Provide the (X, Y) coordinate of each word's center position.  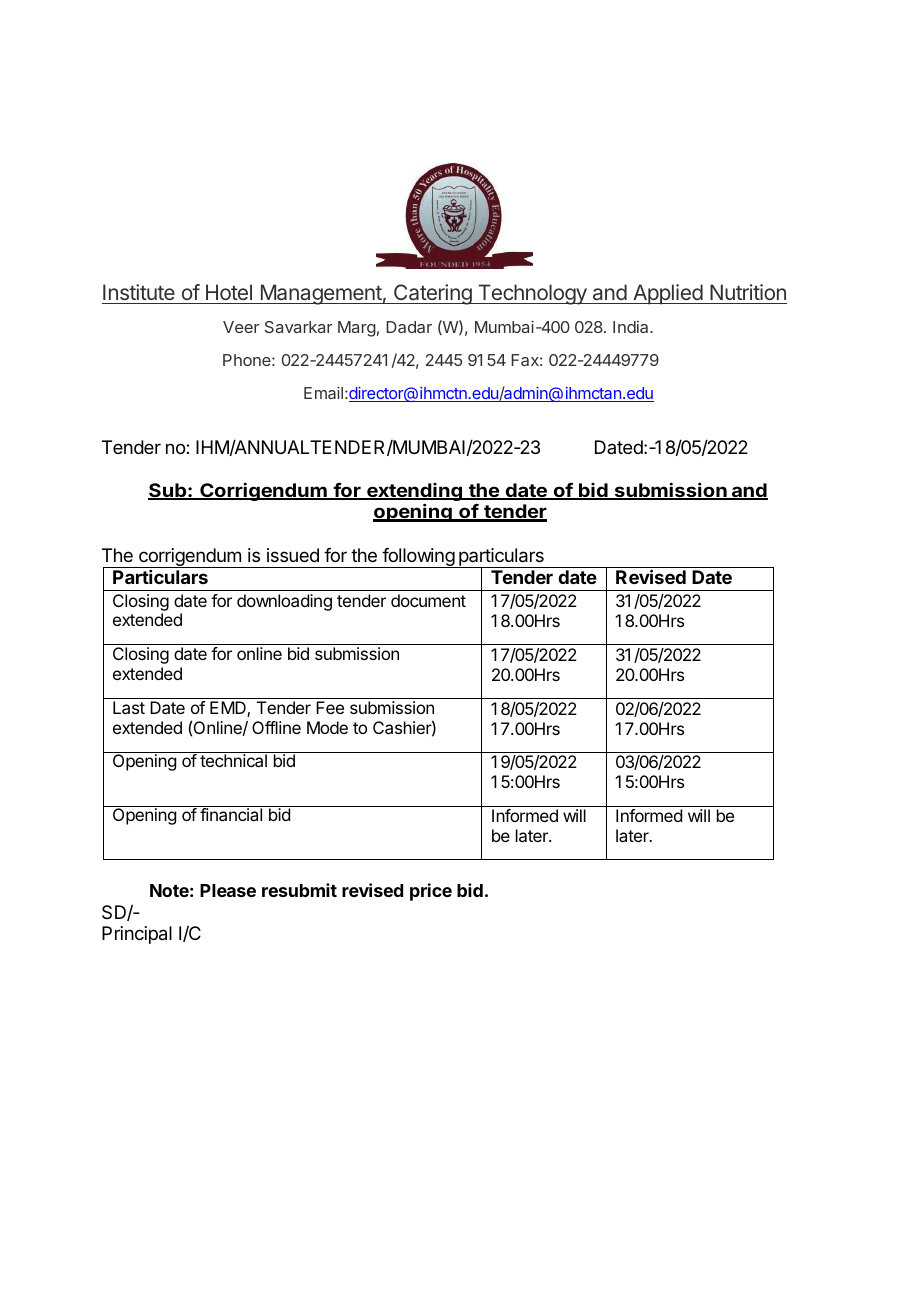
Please (228, 890)
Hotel (229, 292)
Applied (667, 294)
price (431, 892)
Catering (432, 294)
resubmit (299, 890)
